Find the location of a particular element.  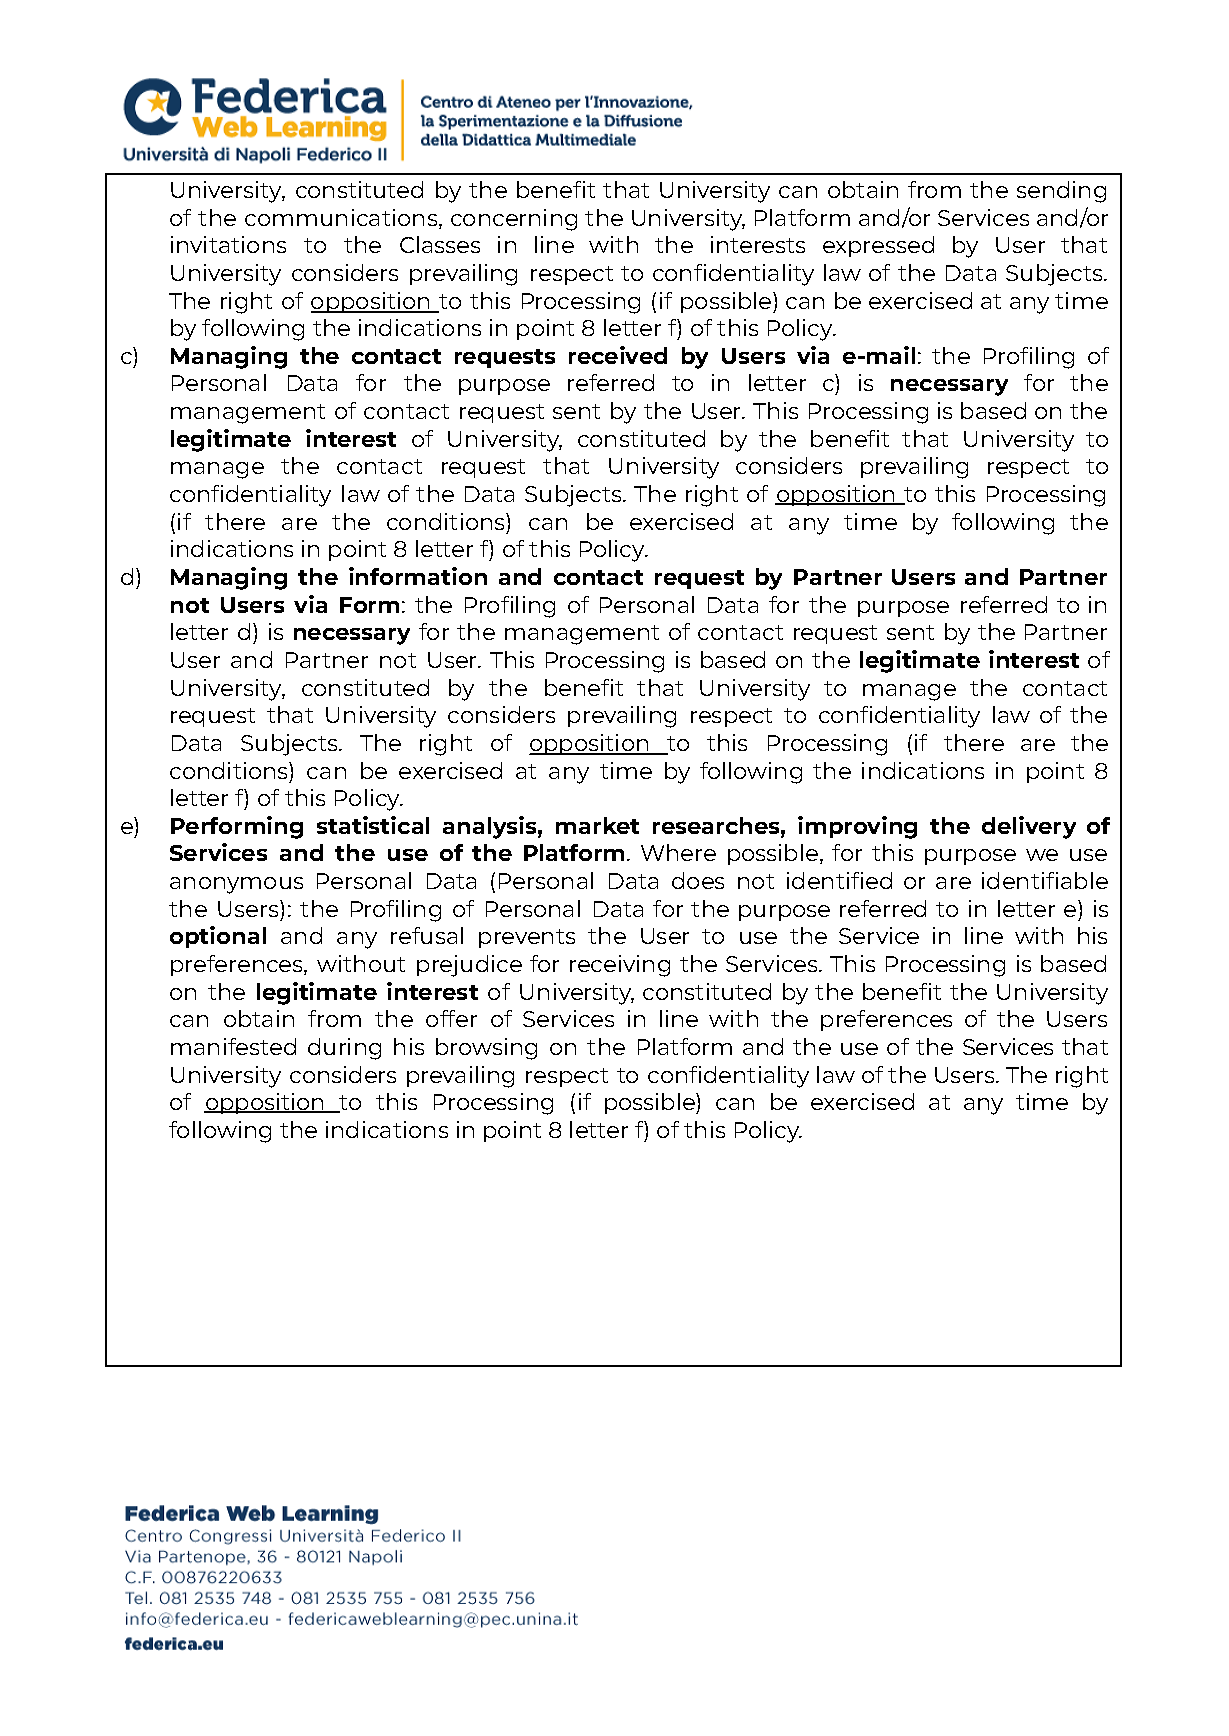

concerning is located at coordinates (514, 220).
